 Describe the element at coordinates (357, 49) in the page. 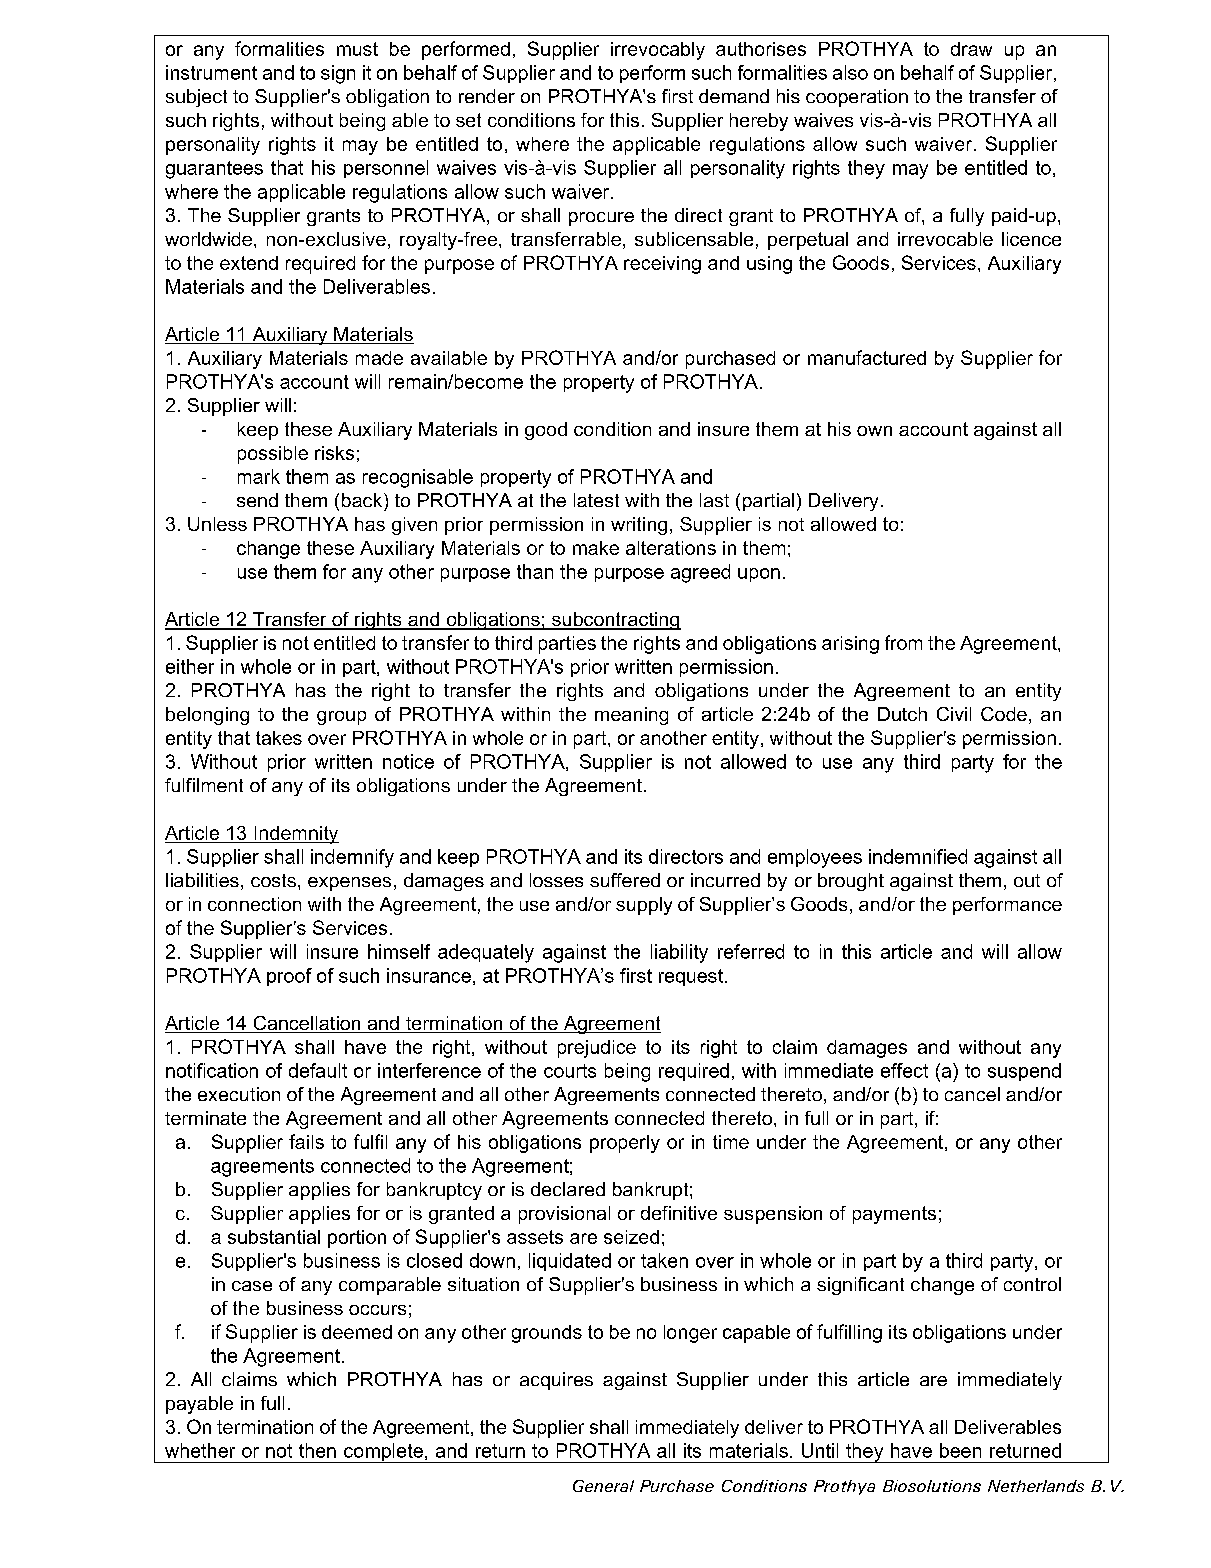

I see `must` at that location.
